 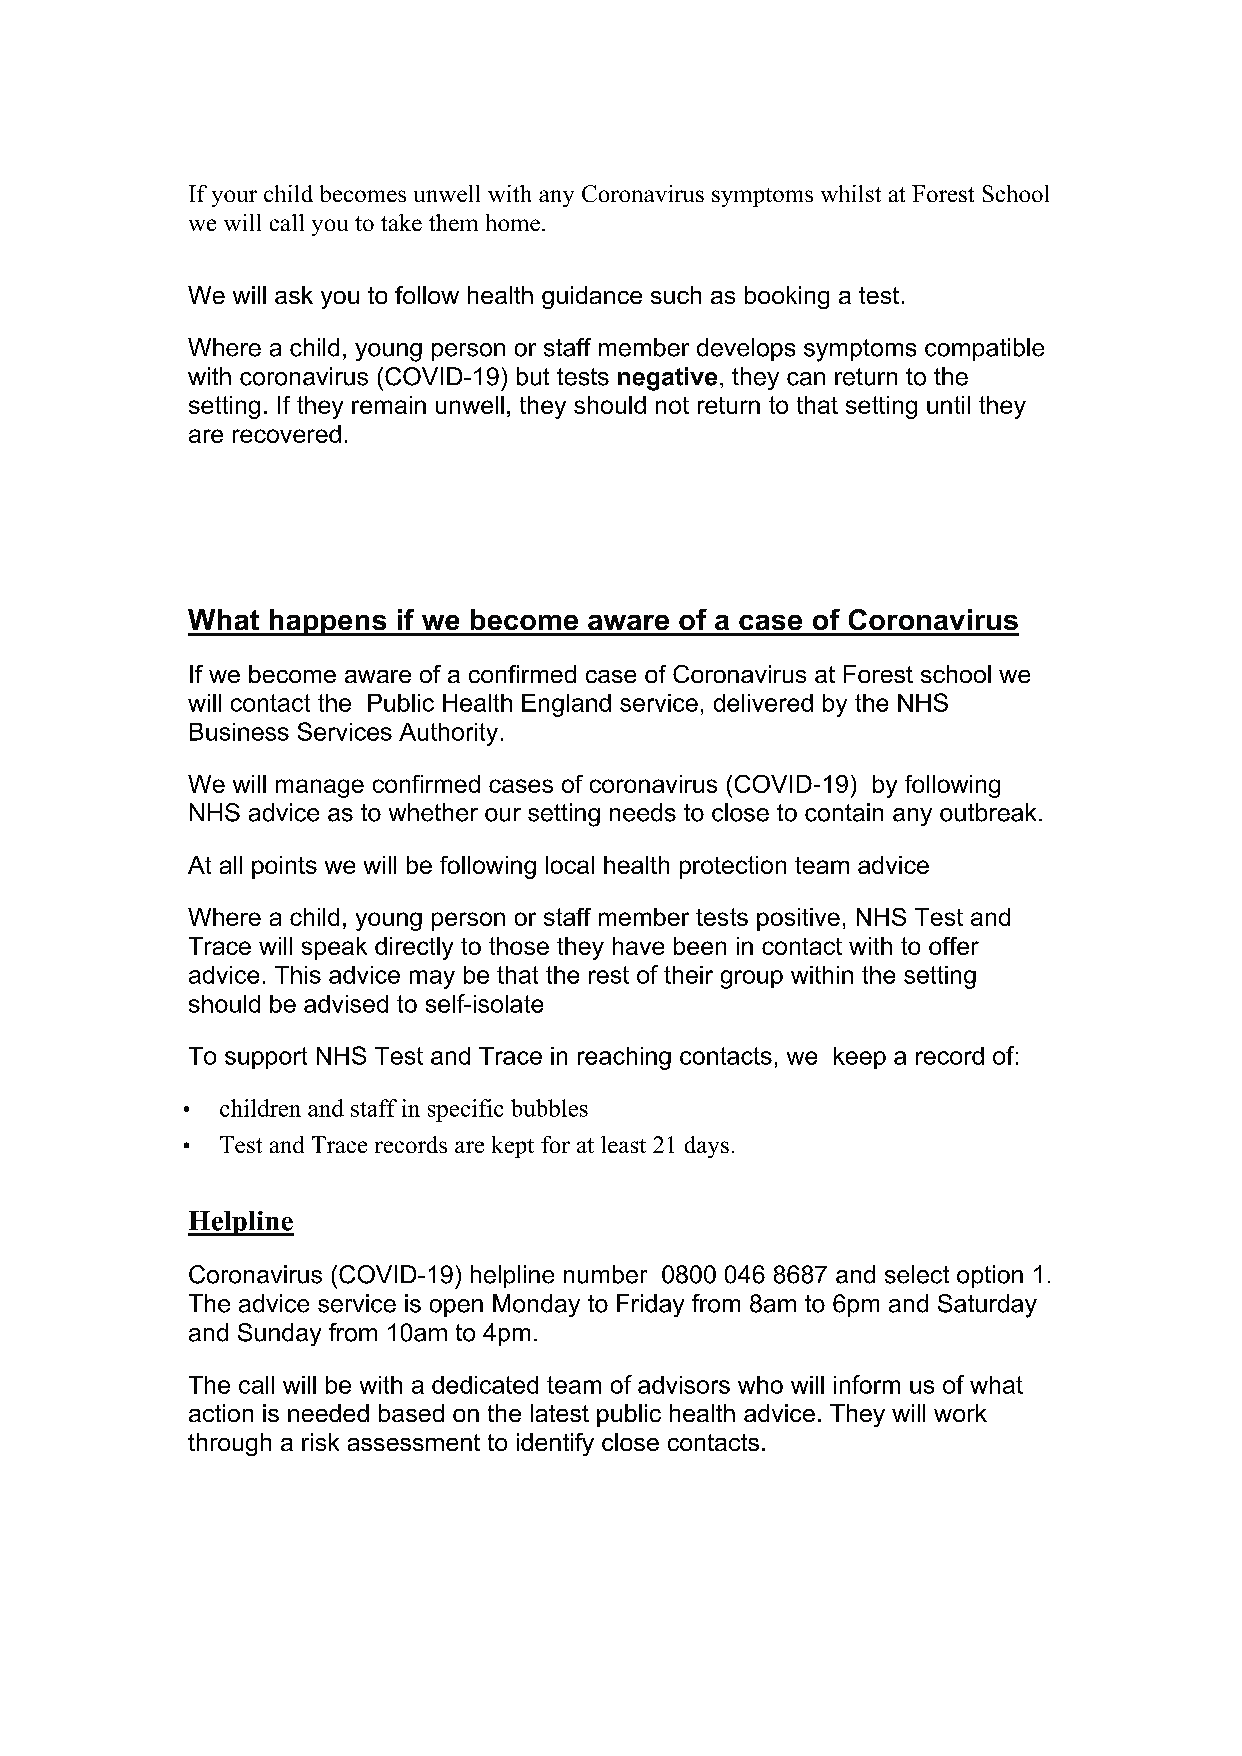 What do you see at coordinates (851, 193) in the screenshot?
I see `whilst` at bounding box center [851, 193].
